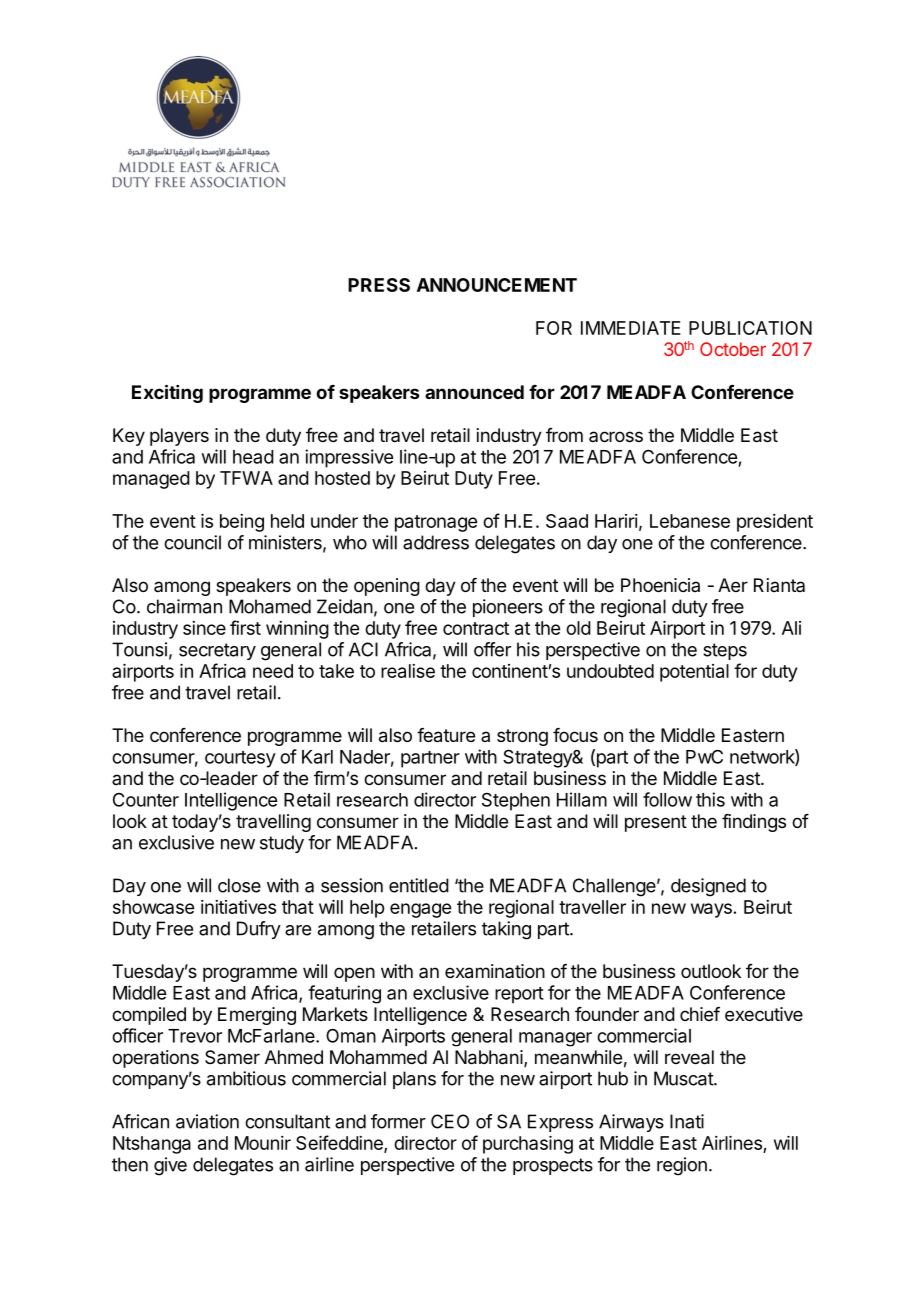 This screenshot has width=924, height=1309. Describe the element at coordinates (146, 800) in the screenshot. I see `Counter` at that location.
